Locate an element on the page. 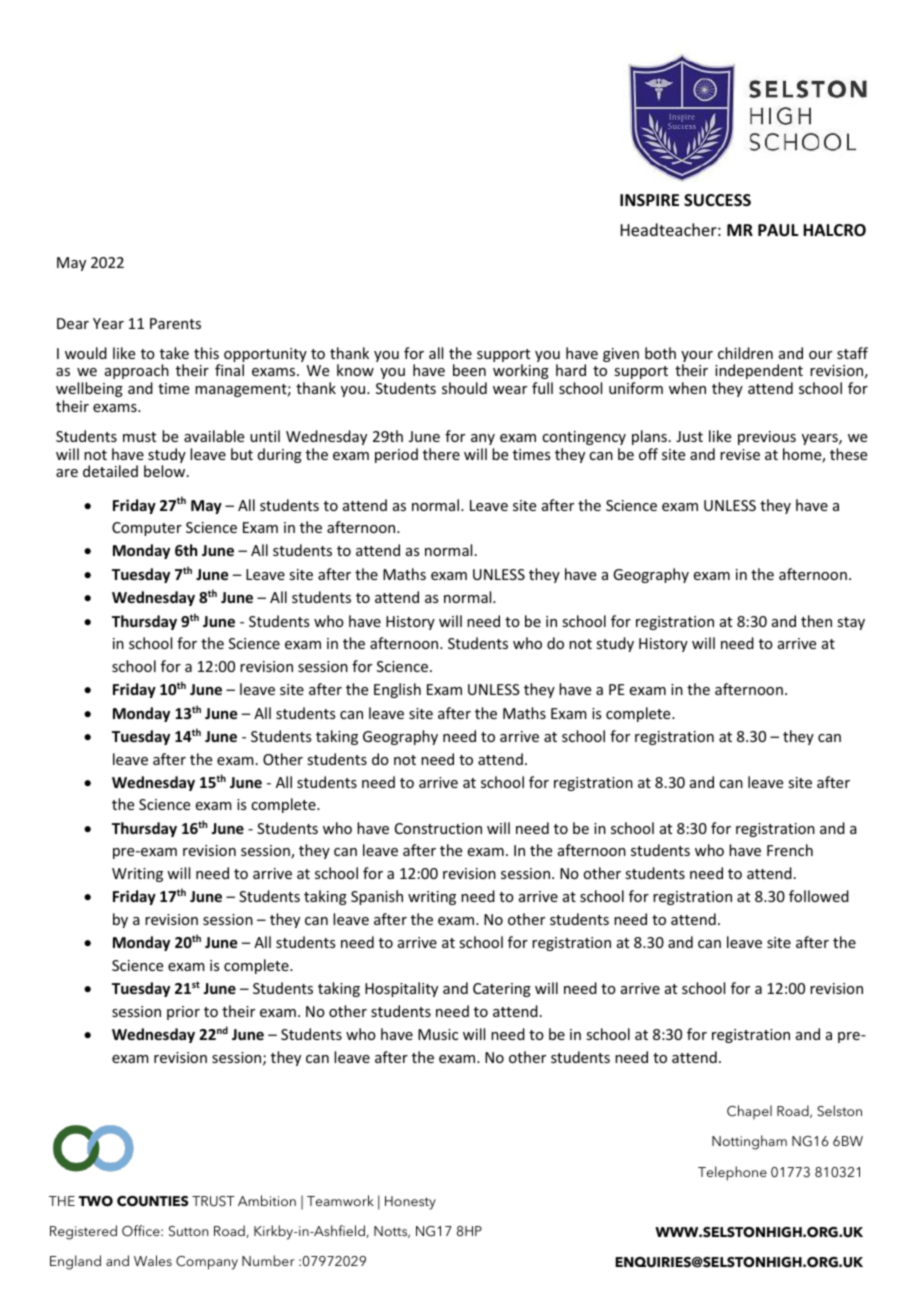 This image has width=924, height=1308. INSPIRE is located at coordinates (649, 200).
